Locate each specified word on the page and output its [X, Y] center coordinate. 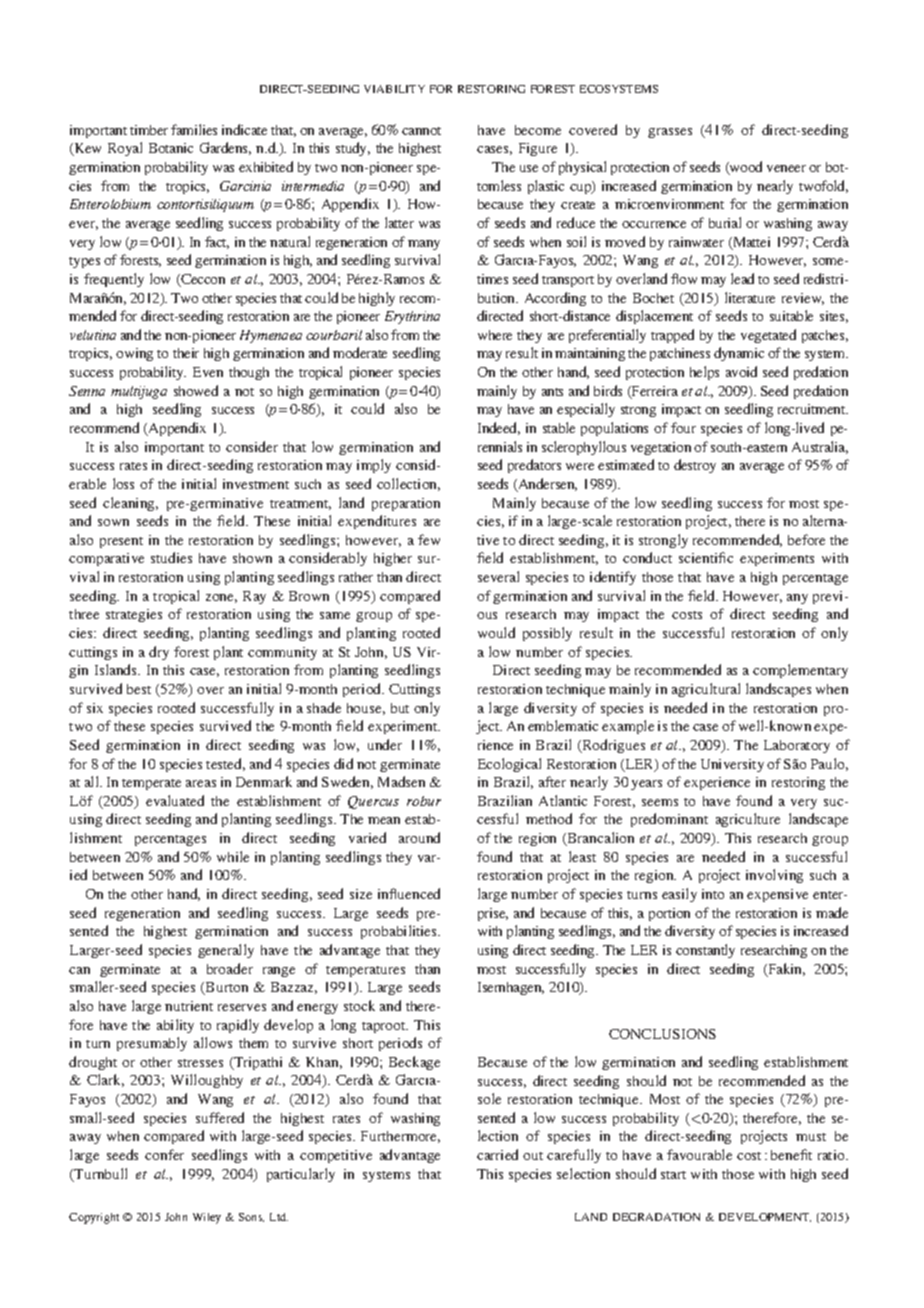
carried [497, 1154]
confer [164, 1154]
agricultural [706, 690]
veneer [786, 168]
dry [159, 653]
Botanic [171, 148]
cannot [421, 131]
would [496, 632]
